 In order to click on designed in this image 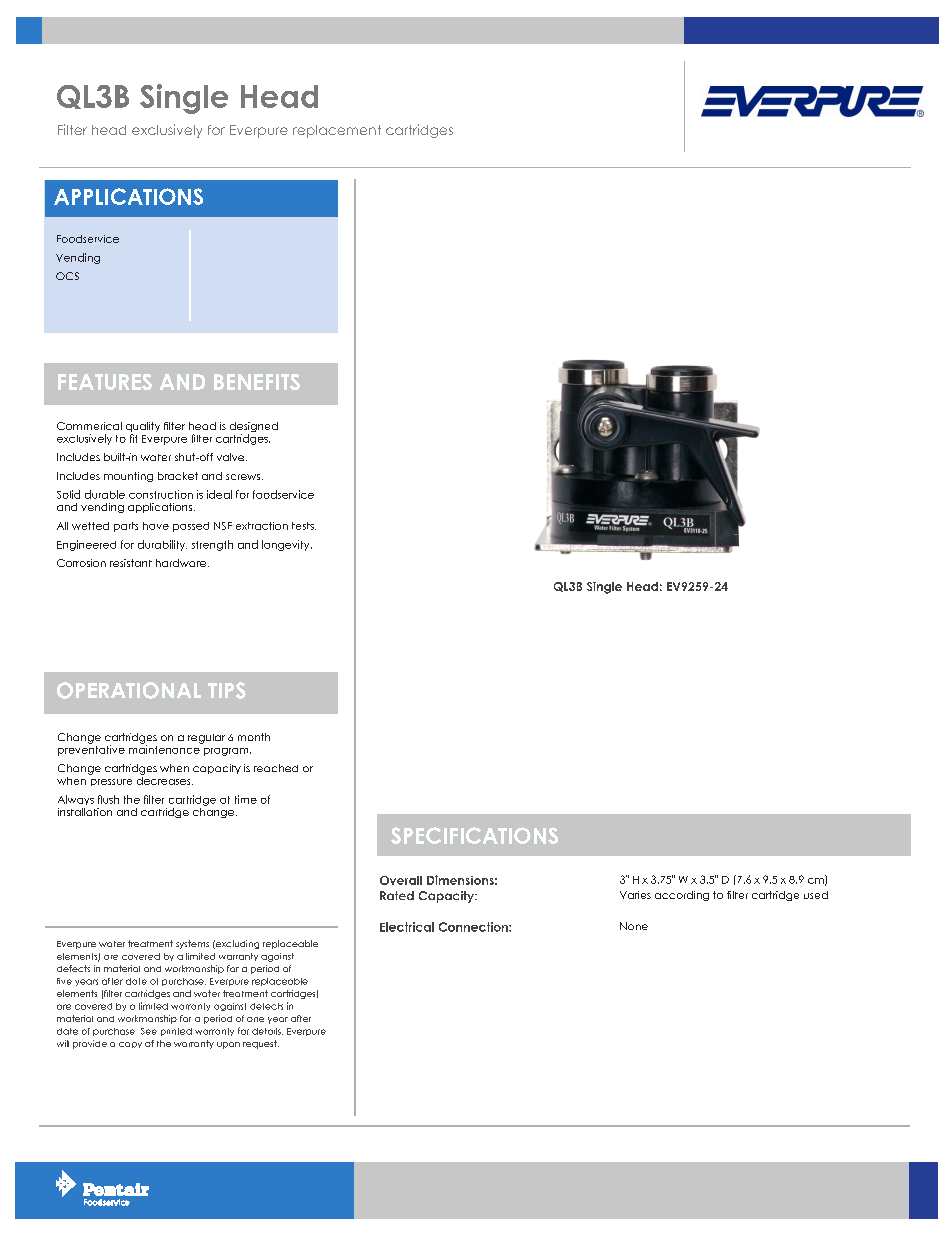, I will do `click(254, 428)`.
